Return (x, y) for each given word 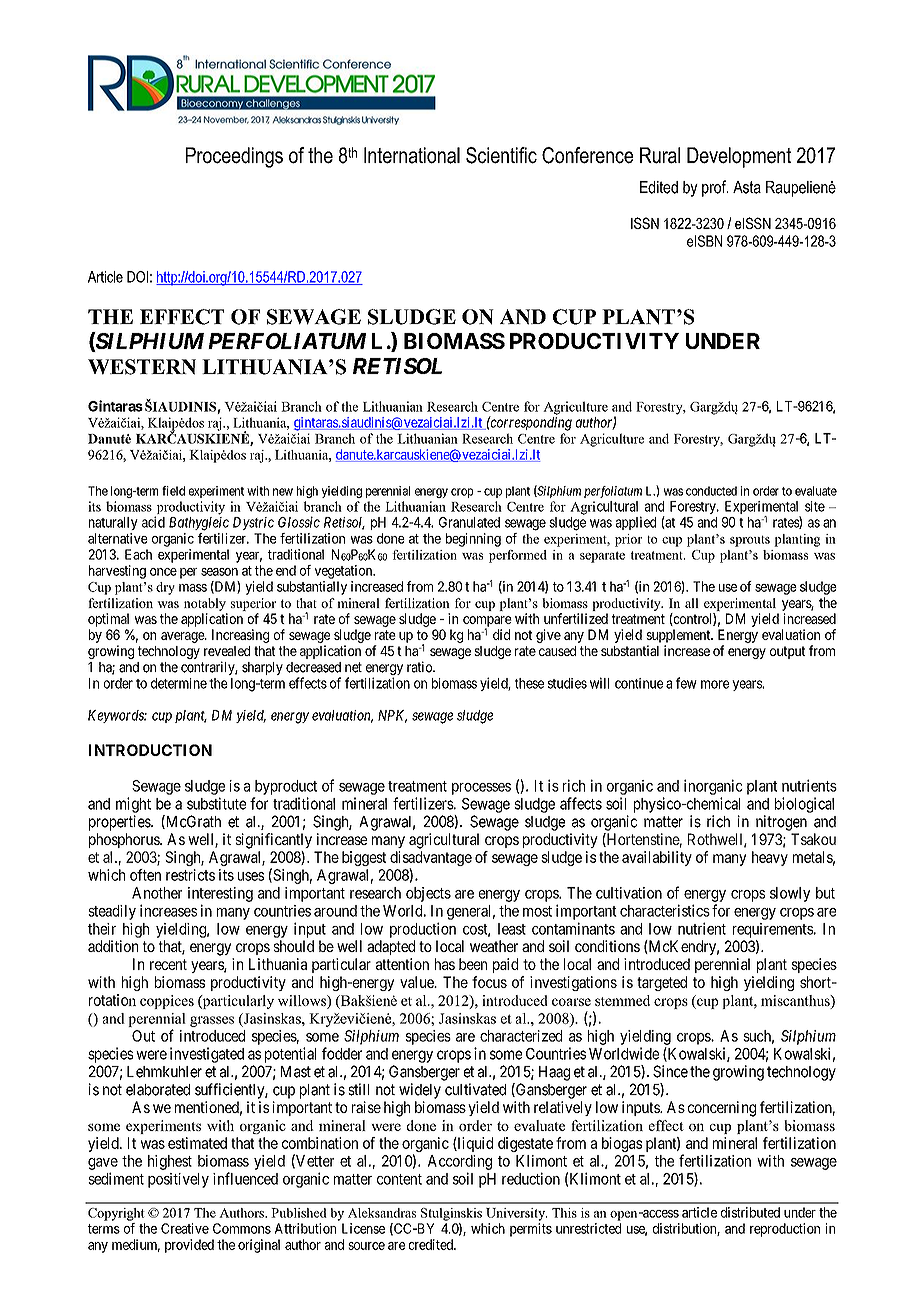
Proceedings (234, 157)
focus (489, 982)
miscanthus (796, 1000)
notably (205, 604)
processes (481, 789)
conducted (711, 491)
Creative (185, 1228)
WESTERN (142, 367)
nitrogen (781, 823)
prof (715, 188)
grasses (212, 1021)
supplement (679, 636)
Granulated (469, 522)
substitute (216, 803)
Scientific (501, 155)
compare (487, 622)
